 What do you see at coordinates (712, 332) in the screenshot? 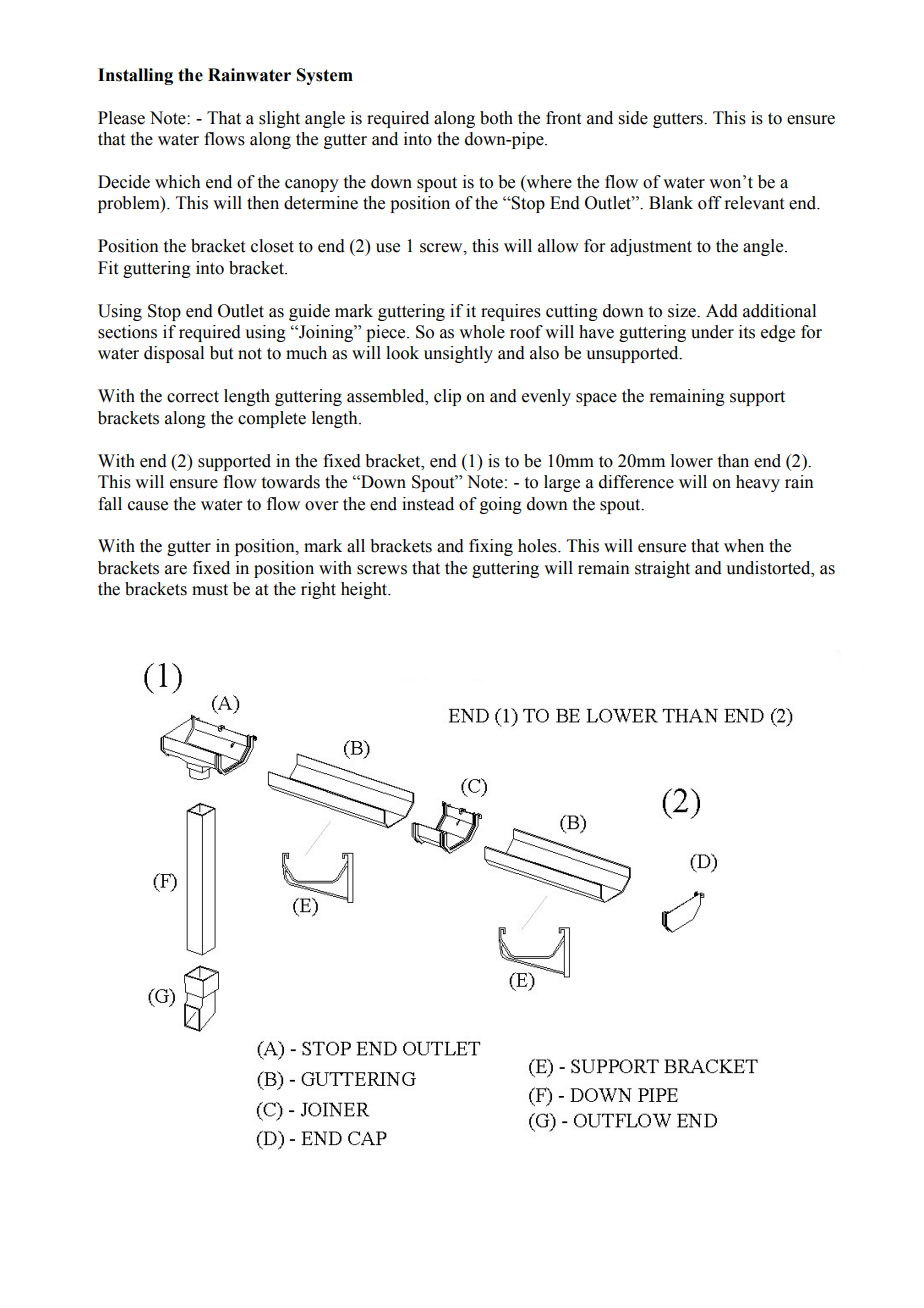
I see `under` at bounding box center [712, 332].
